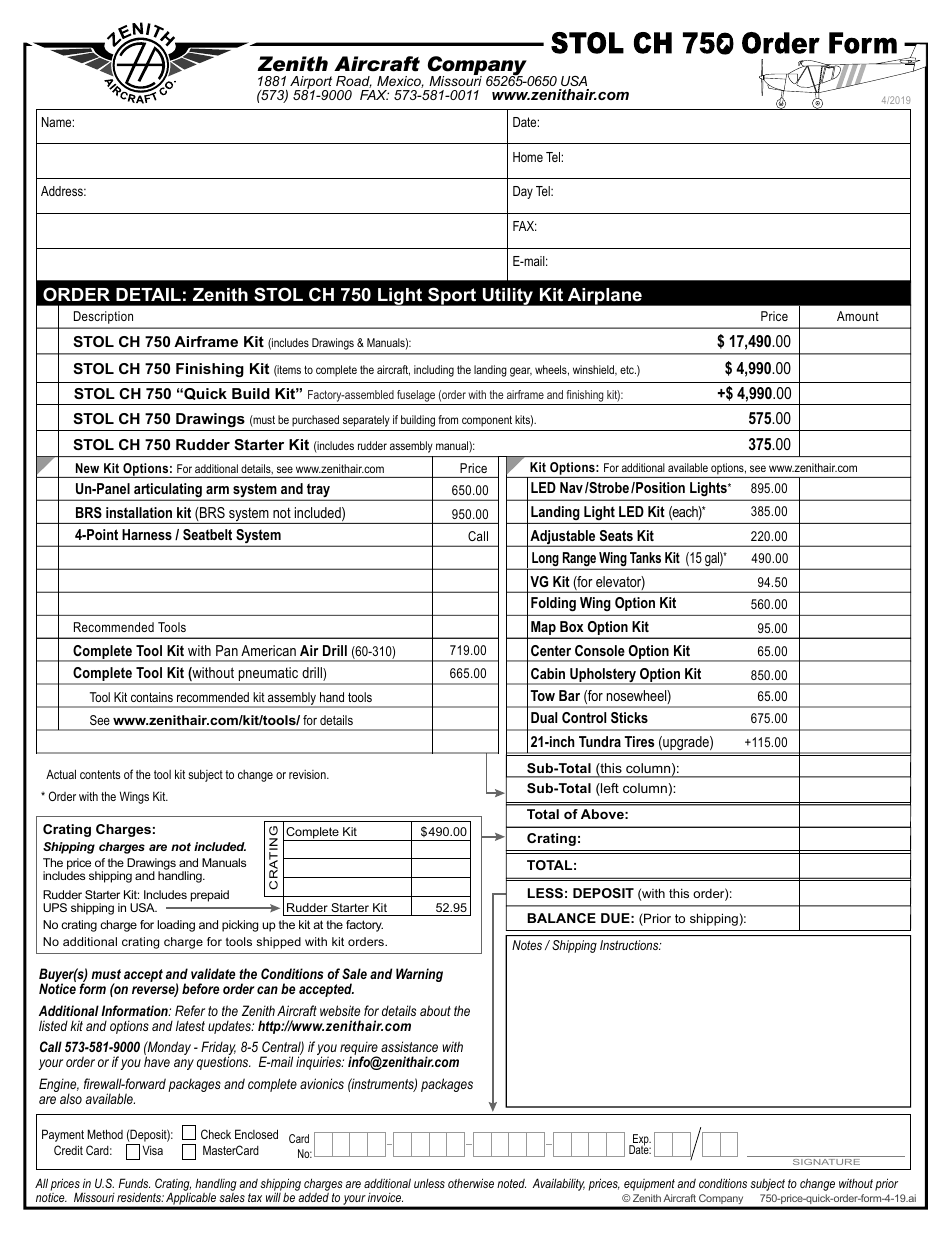 Image resolution: width=952 pixels, height=1233 pixels. Describe the element at coordinates (312, 84) in the page. I see `Airport` at that location.
